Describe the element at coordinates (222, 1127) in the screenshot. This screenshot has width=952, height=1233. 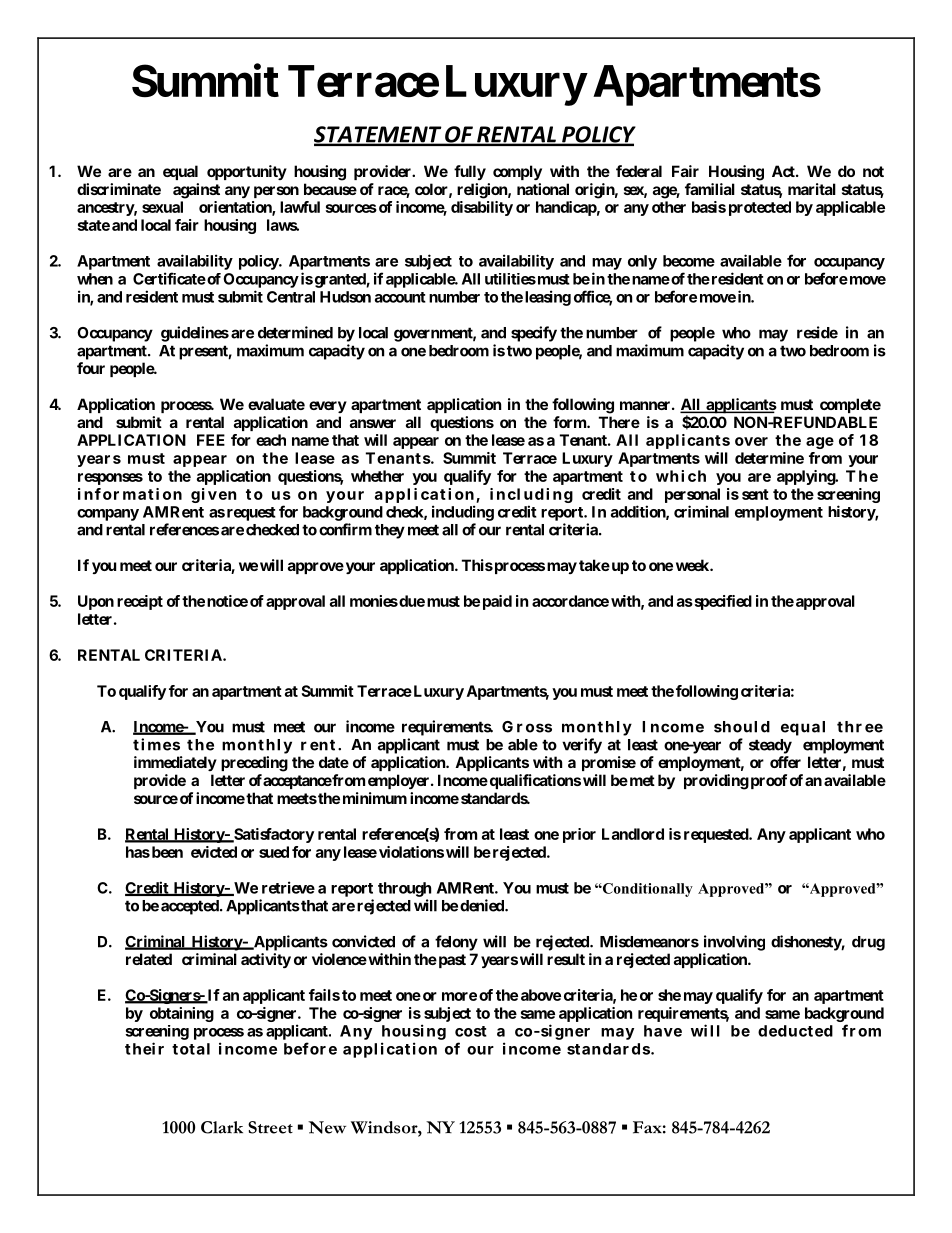
I see `Clark` at that location.
